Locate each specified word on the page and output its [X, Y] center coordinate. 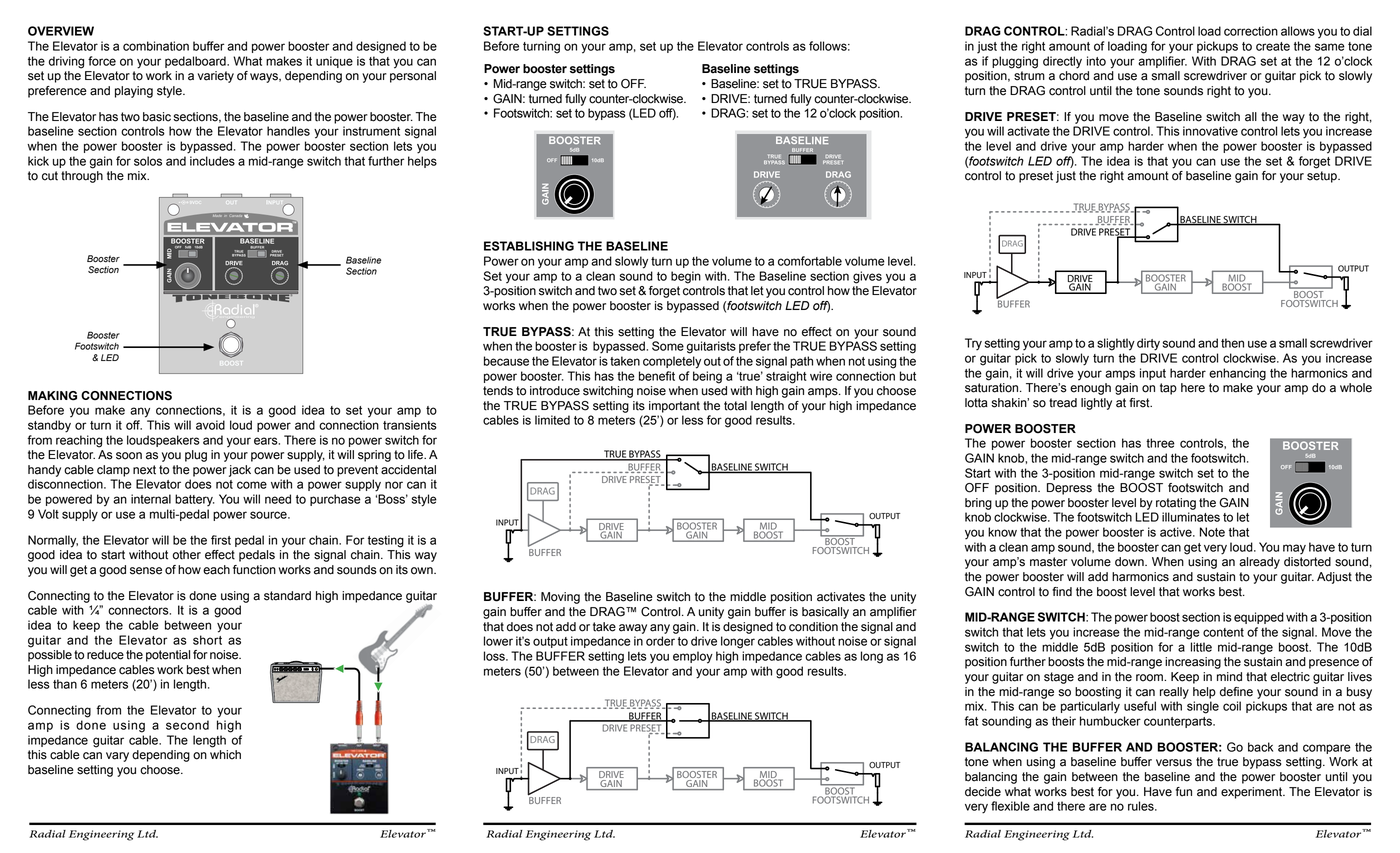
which [225, 755]
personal [413, 77]
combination [156, 46]
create [1273, 46]
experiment [1253, 793]
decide [983, 792]
